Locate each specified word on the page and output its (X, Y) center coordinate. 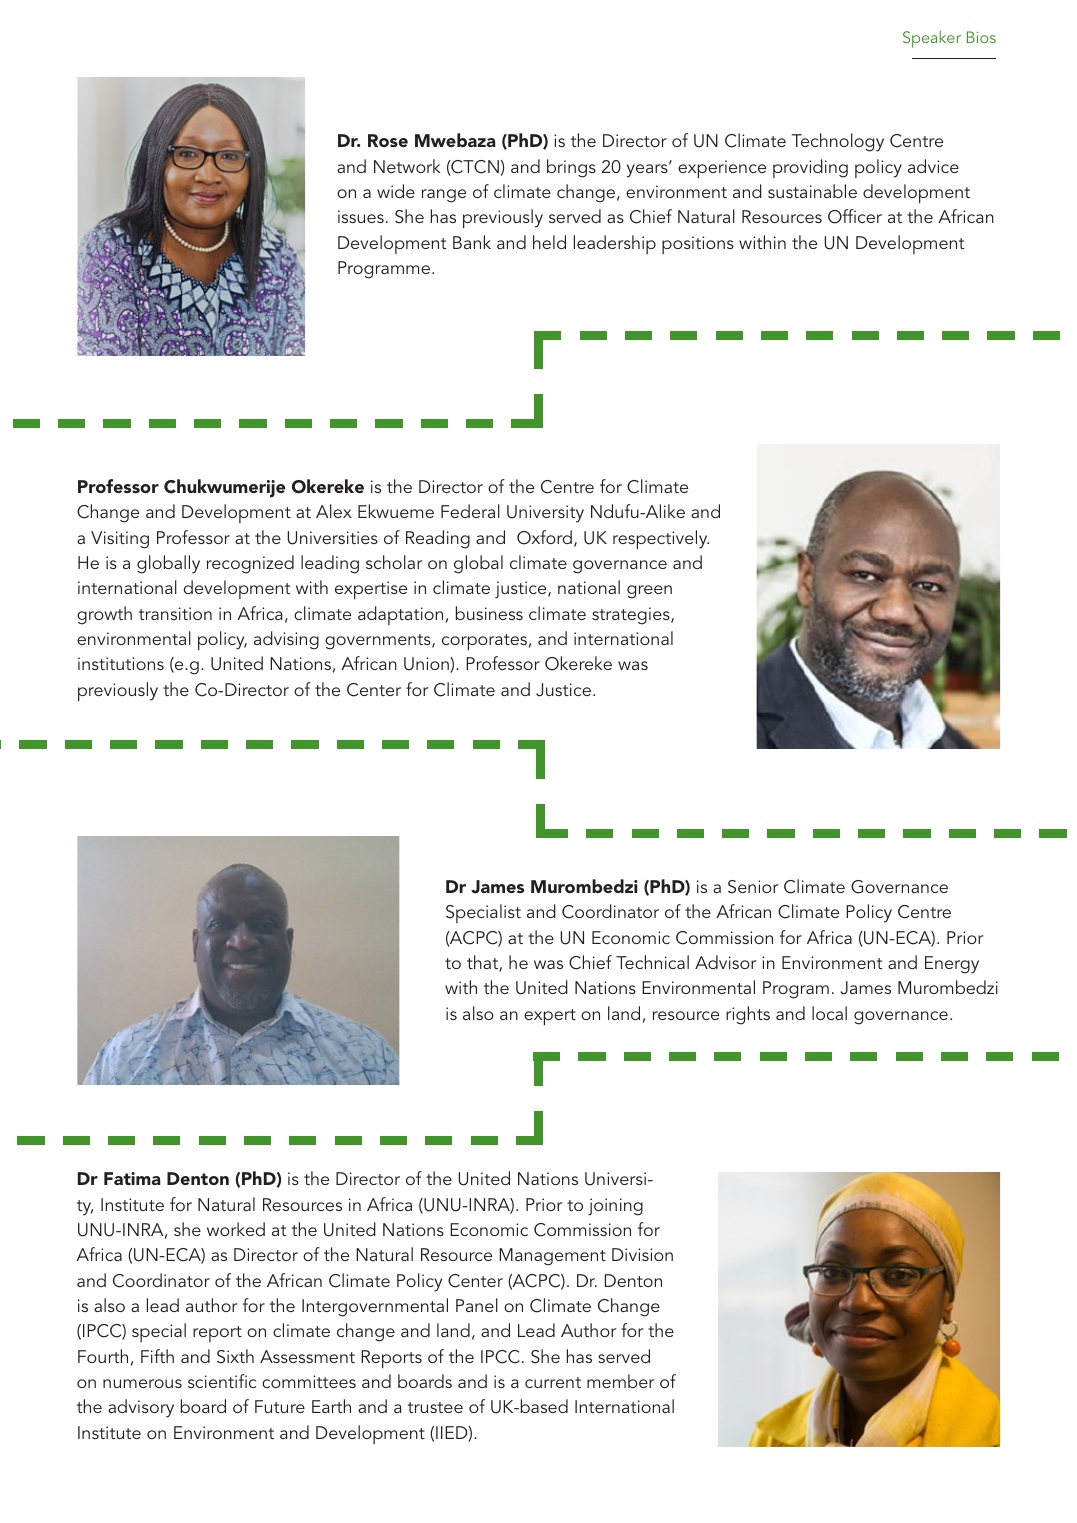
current (553, 1382)
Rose (388, 140)
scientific (222, 1381)
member (621, 1381)
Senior (753, 887)
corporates (484, 642)
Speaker (932, 39)
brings (571, 168)
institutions (121, 663)
